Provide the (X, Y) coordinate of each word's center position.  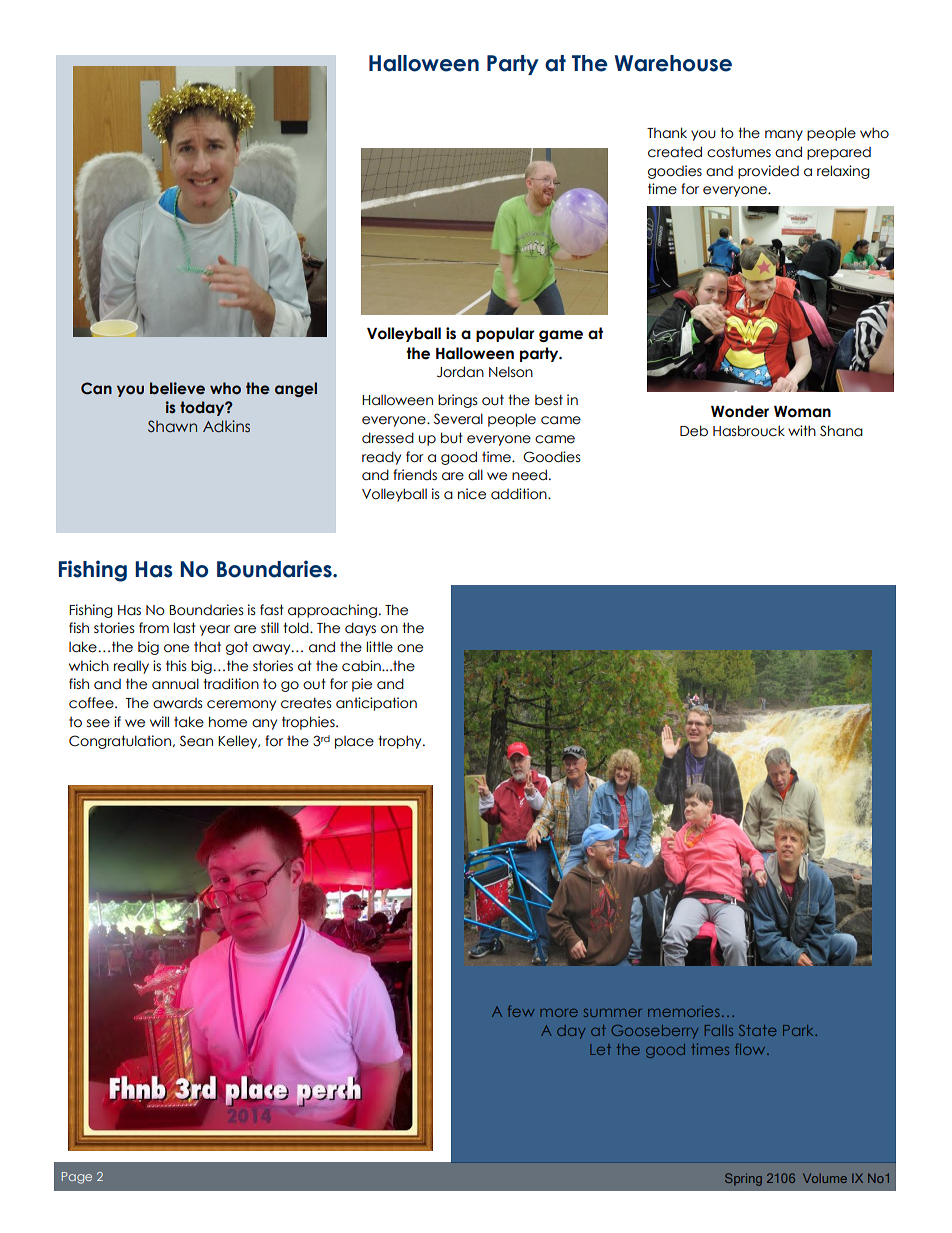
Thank (667, 133)
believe (177, 388)
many (784, 135)
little (379, 647)
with (802, 430)
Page (77, 1178)
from (154, 628)
